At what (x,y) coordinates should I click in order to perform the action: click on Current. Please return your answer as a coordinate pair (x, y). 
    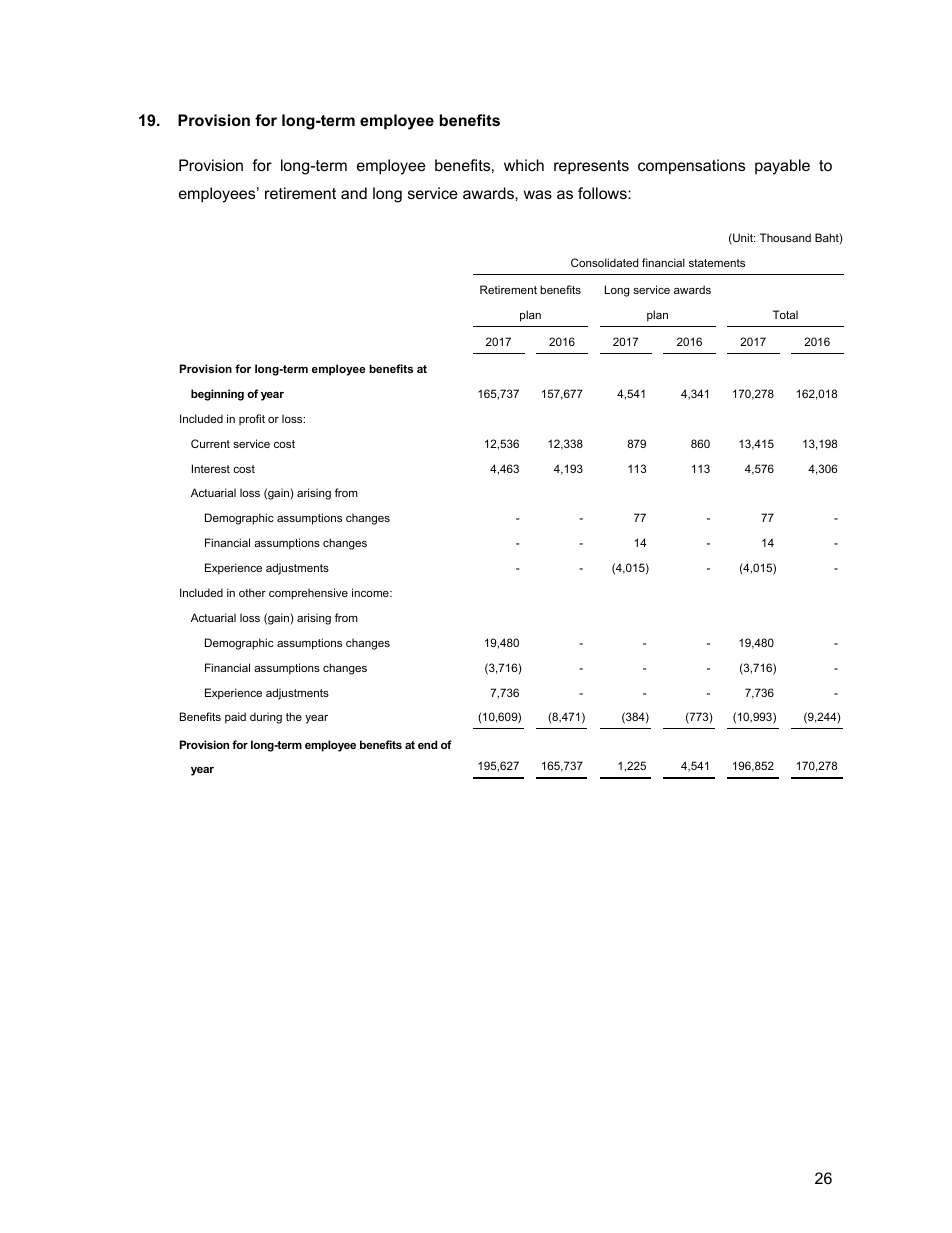
    Looking at the image, I should click on (210, 443).
